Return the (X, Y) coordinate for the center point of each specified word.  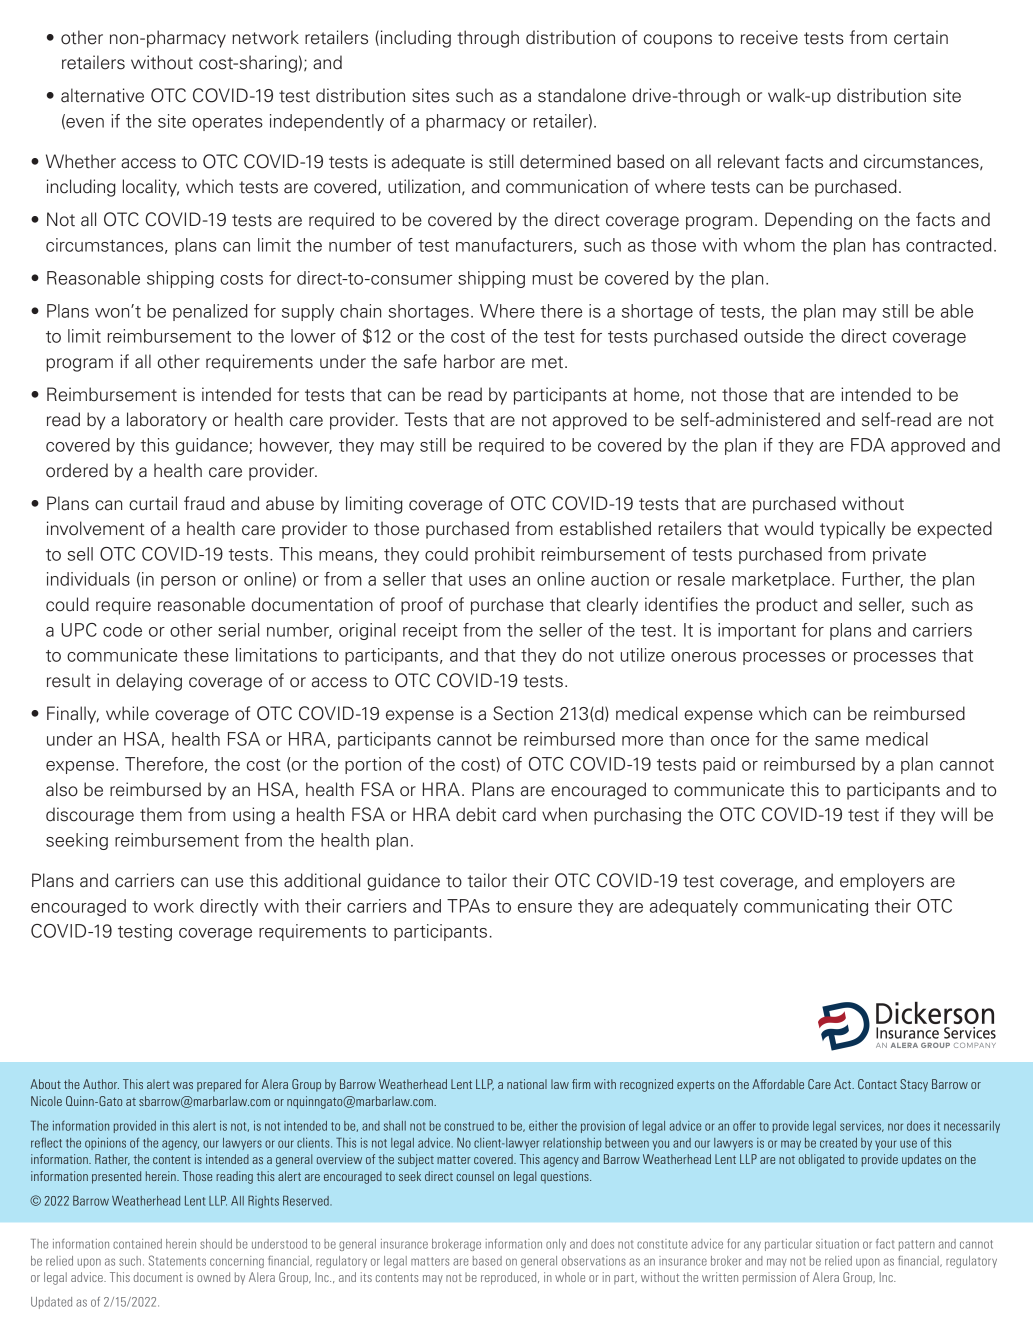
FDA (868, 445)
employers (882, 882)
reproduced (510, 1278)
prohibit (505, 555)
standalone (582, 95)
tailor (487, 880)
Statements (177, 1260)
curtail (153, 503)
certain (921, 37)
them (161, 814)
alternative (102, 95)
